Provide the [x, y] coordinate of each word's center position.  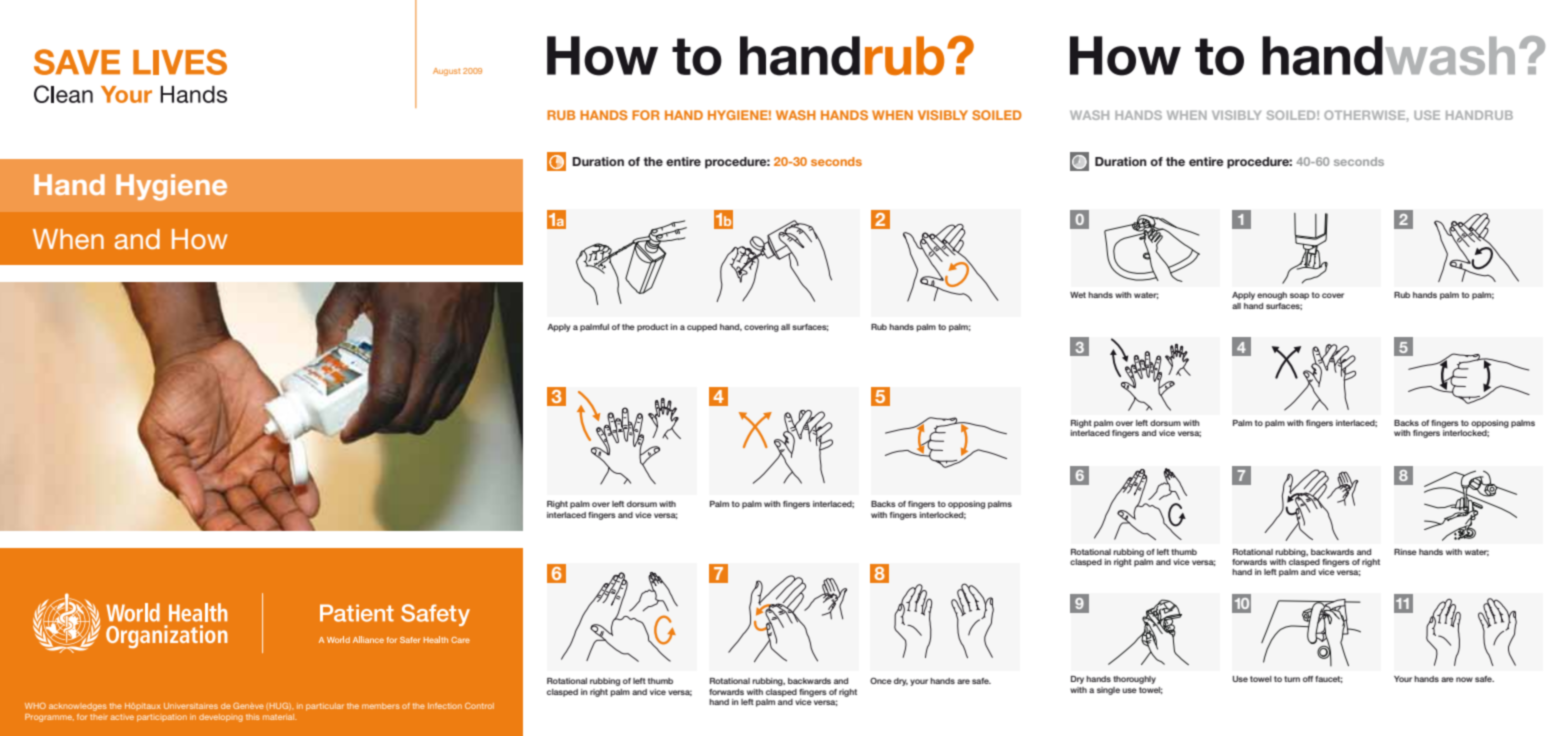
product [652, 328]
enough [1272, 296]
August [446, 72]
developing [221, 718]
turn [1292, 679]
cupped [702, 328]
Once [881, 680]
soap [1299, 296]
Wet [1078, 295]
